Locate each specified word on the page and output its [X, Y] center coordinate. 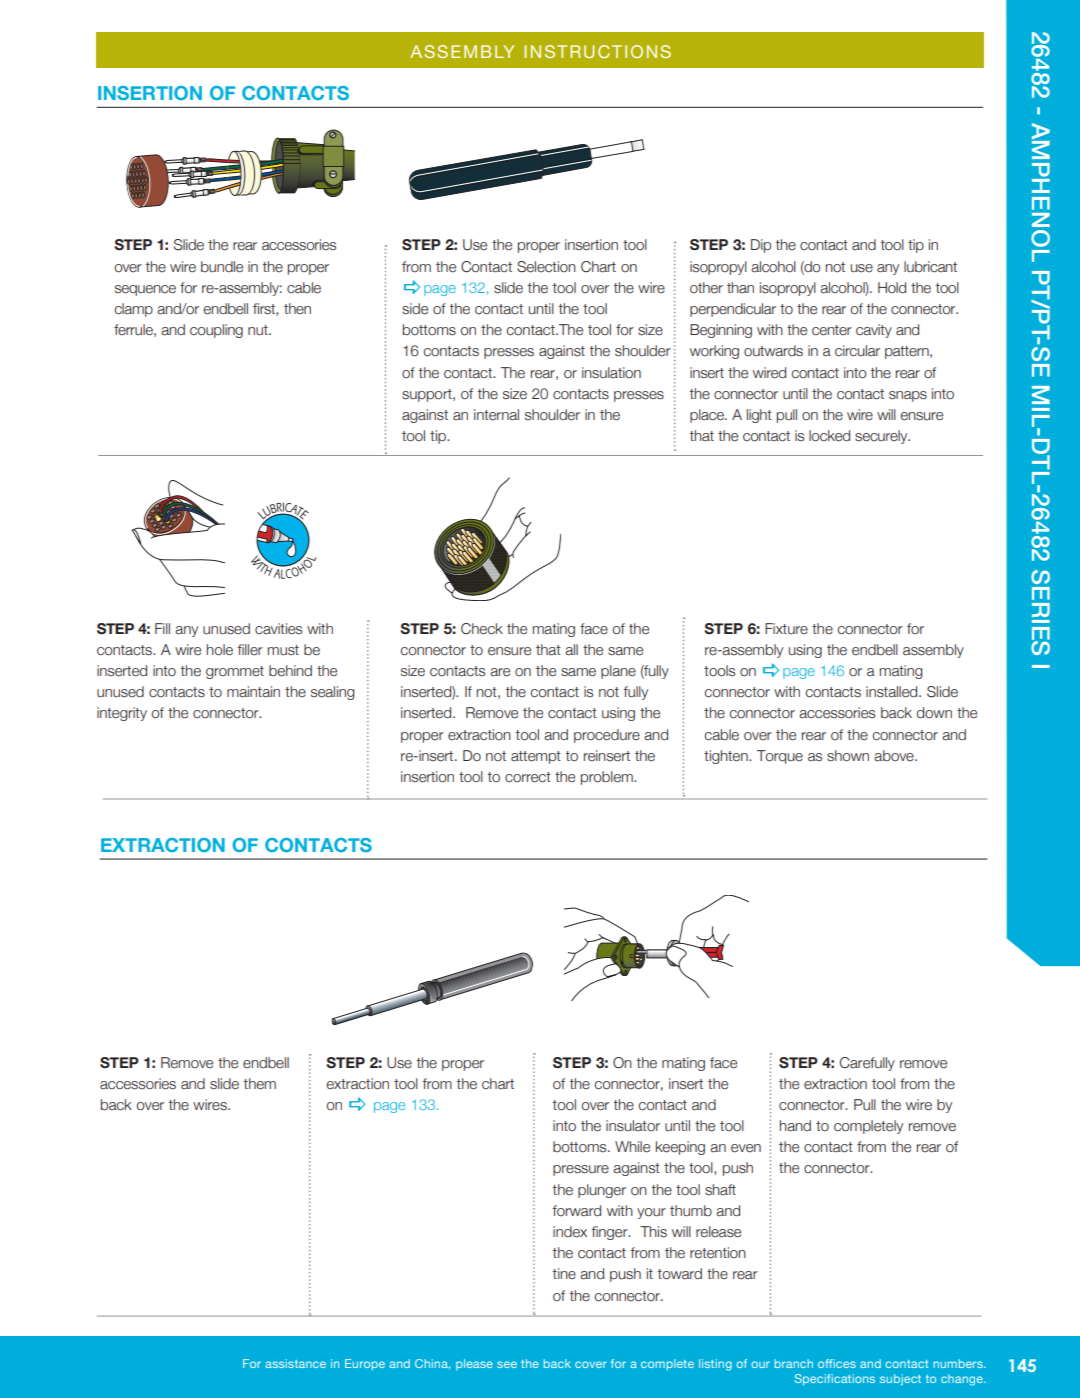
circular [857, 351]
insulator [633, 1126]
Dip [761, 246]
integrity [122, 714]
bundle [222, 267]
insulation [611, 373]
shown [848, 756]
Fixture [786, 629]
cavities [278, 629]
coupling [216, 331]
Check [482, 629]
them [260, 1084]
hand [795, 1126]
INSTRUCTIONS [597, 51]
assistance [296, 1363]
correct [528, 777]
